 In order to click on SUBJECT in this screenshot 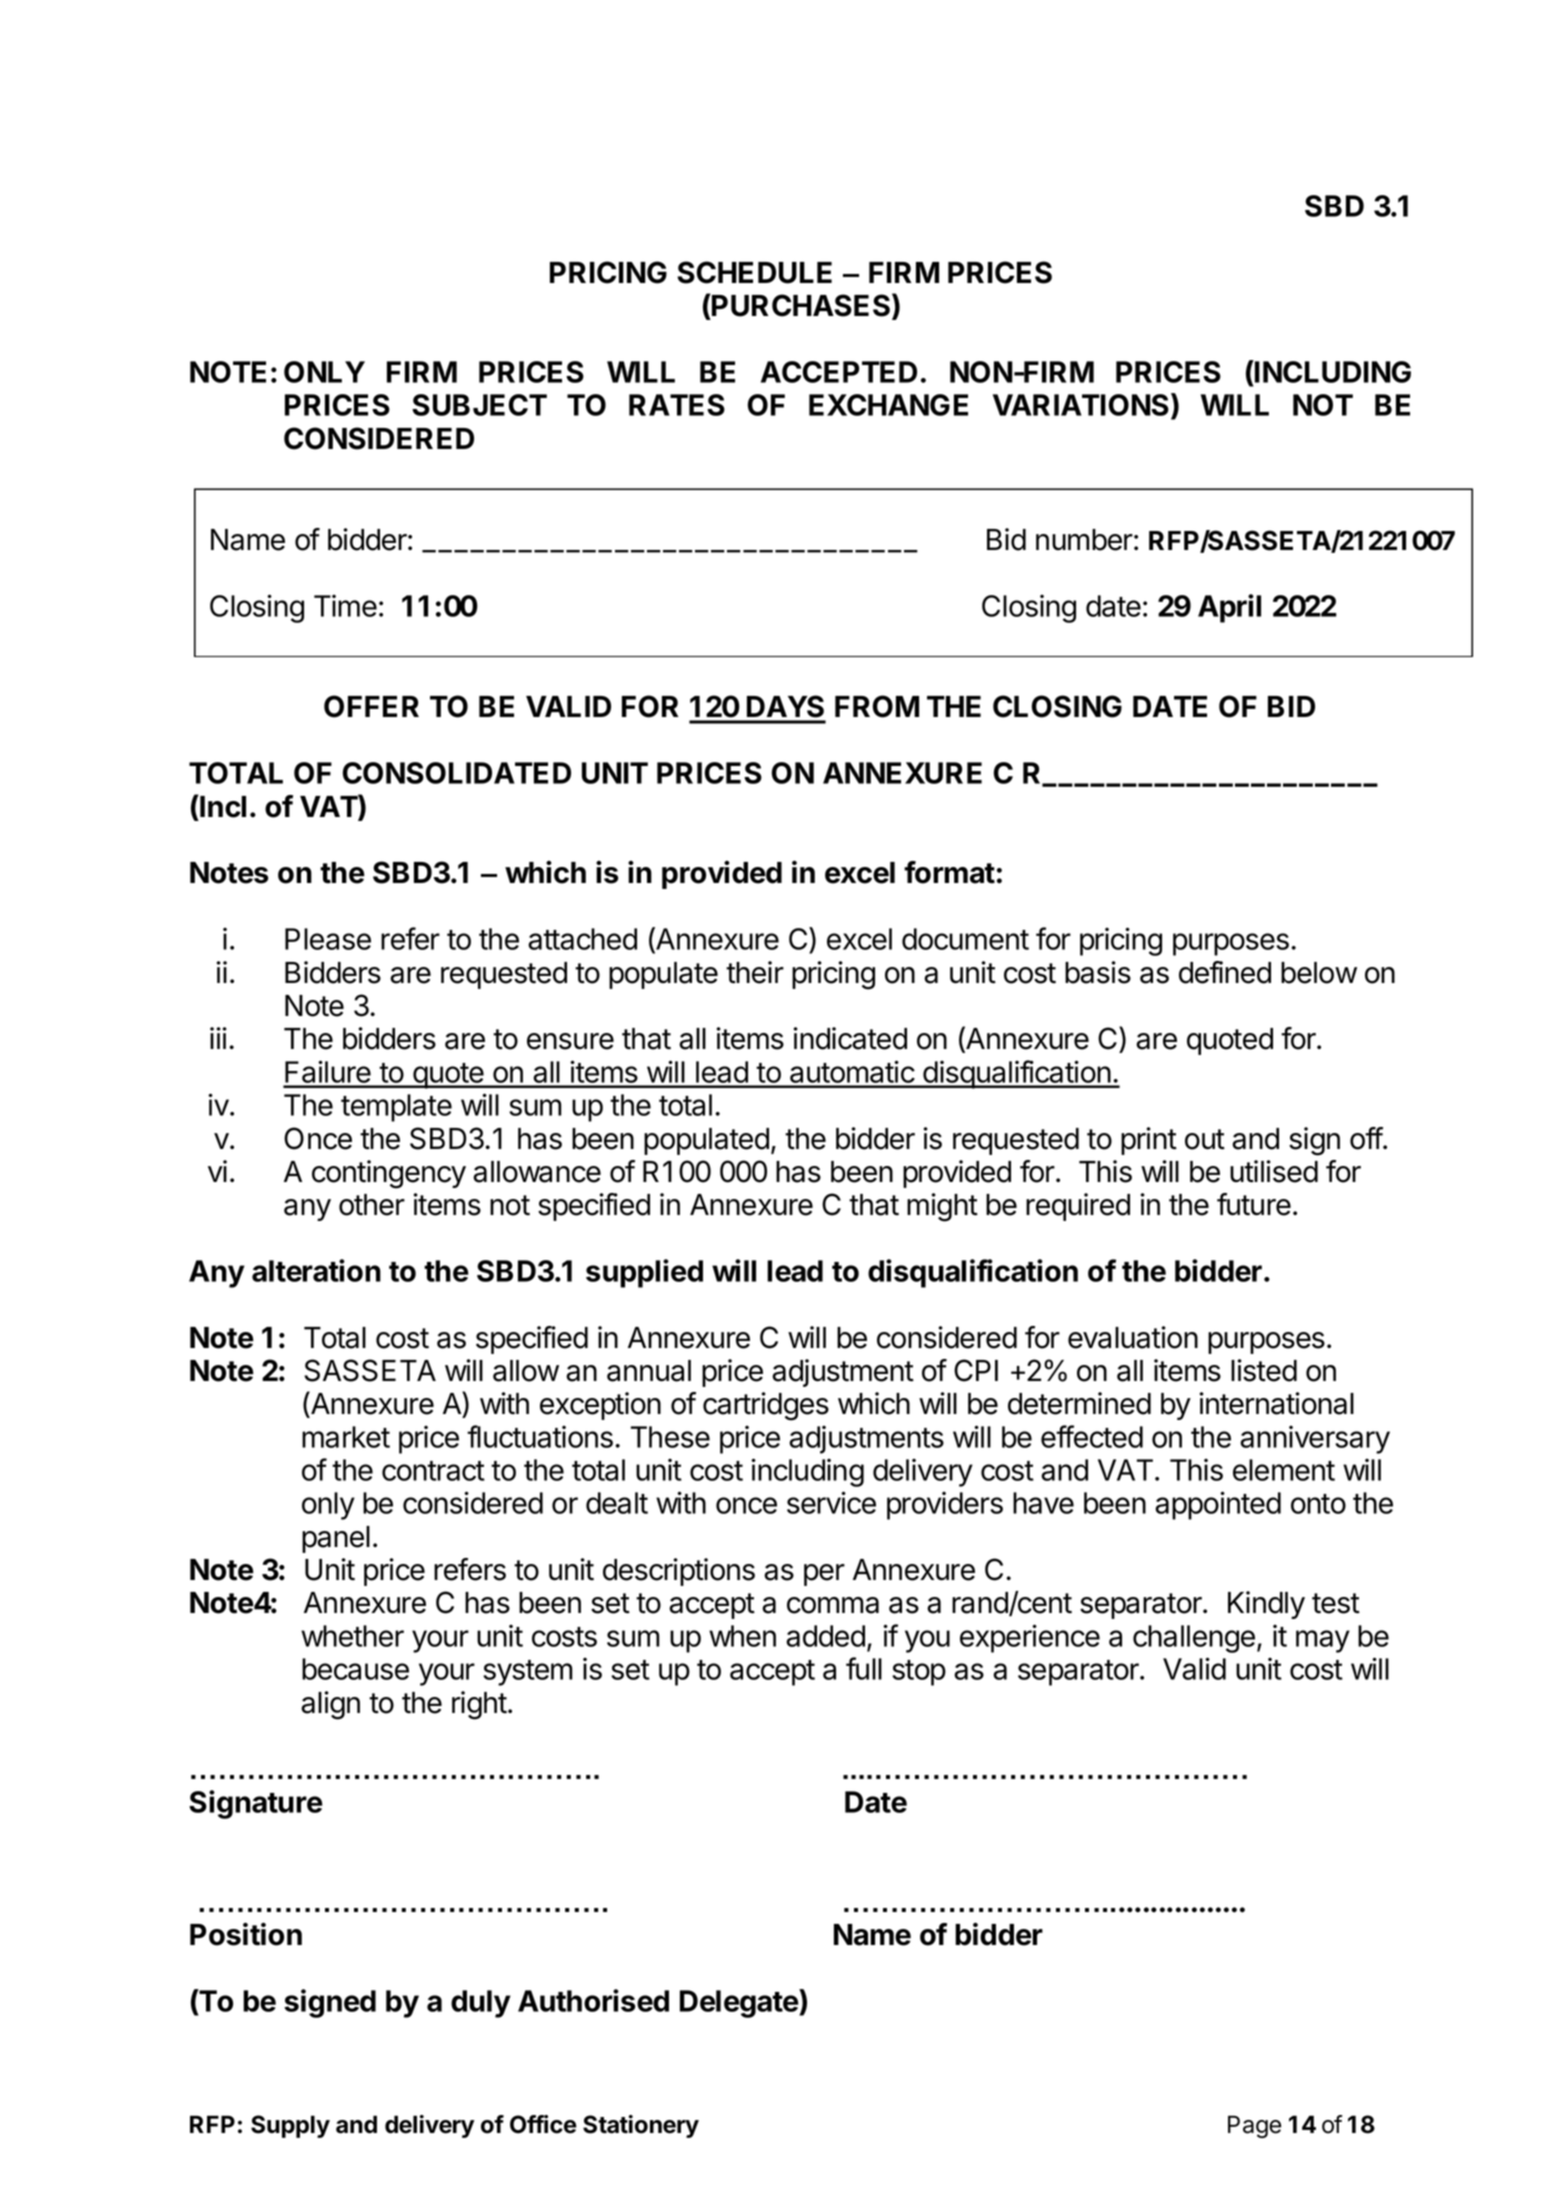, I will do `click(479, 405)`.
